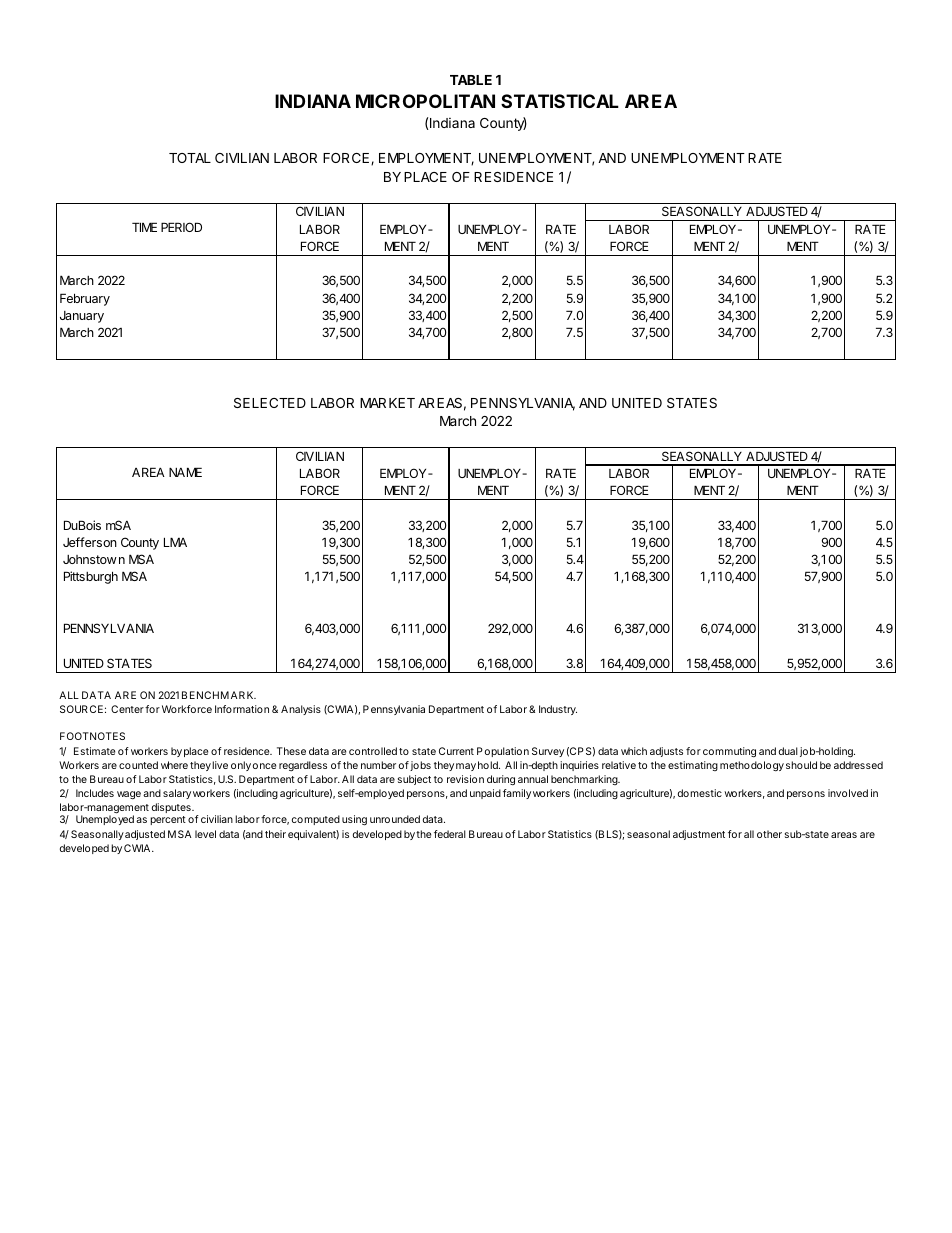  Describe the element at coordinates (387, 403) in the screenshot. I see `MARKET` at that location.
